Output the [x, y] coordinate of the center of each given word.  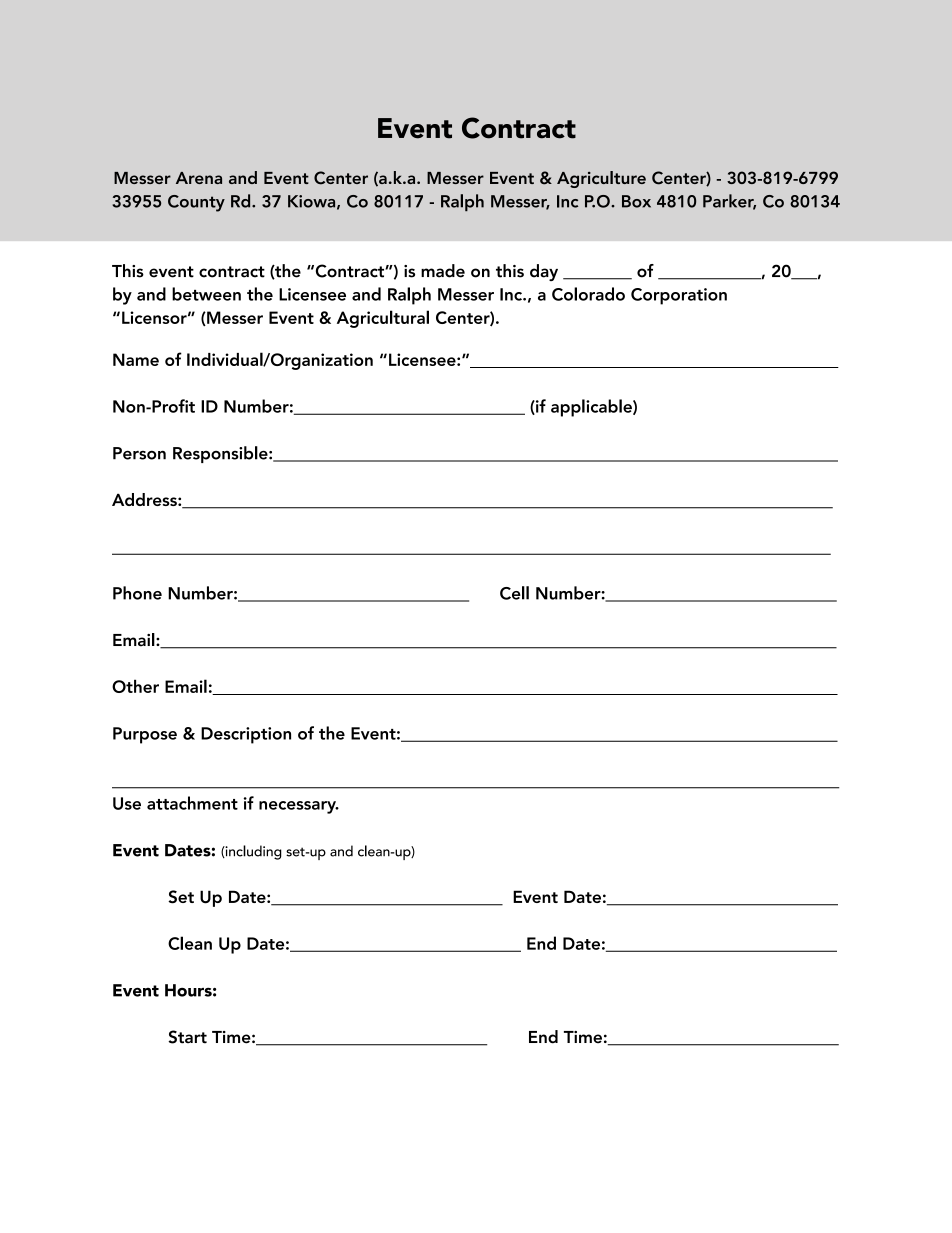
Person [139, 453]
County [196, 203]
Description [246, 735]
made [443, 271]
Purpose [145, 735]
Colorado [588, 294]
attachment [192, 803]
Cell [514, 593]
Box [636, 201]
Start [187, 1037]
